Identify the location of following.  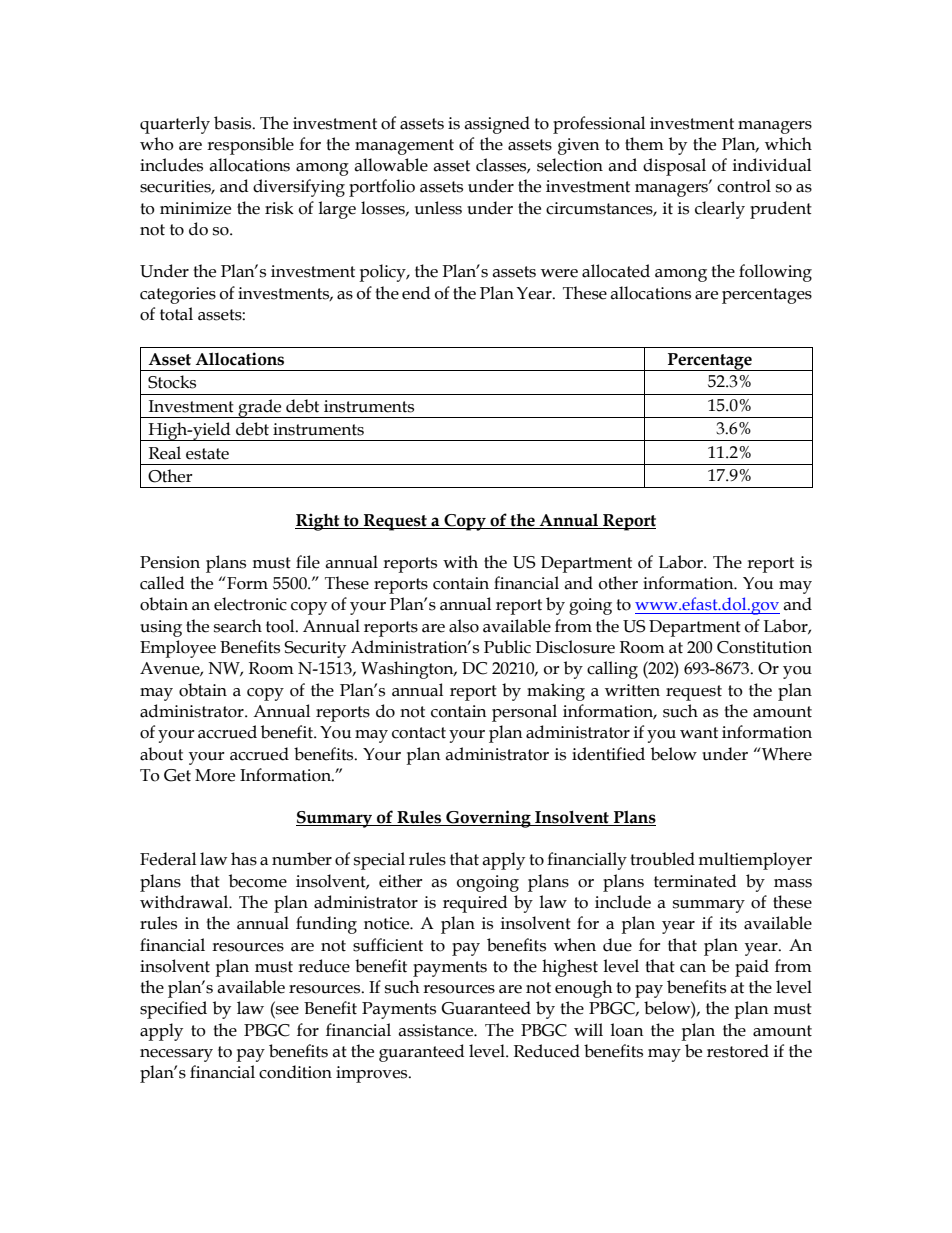
(775, 273).
